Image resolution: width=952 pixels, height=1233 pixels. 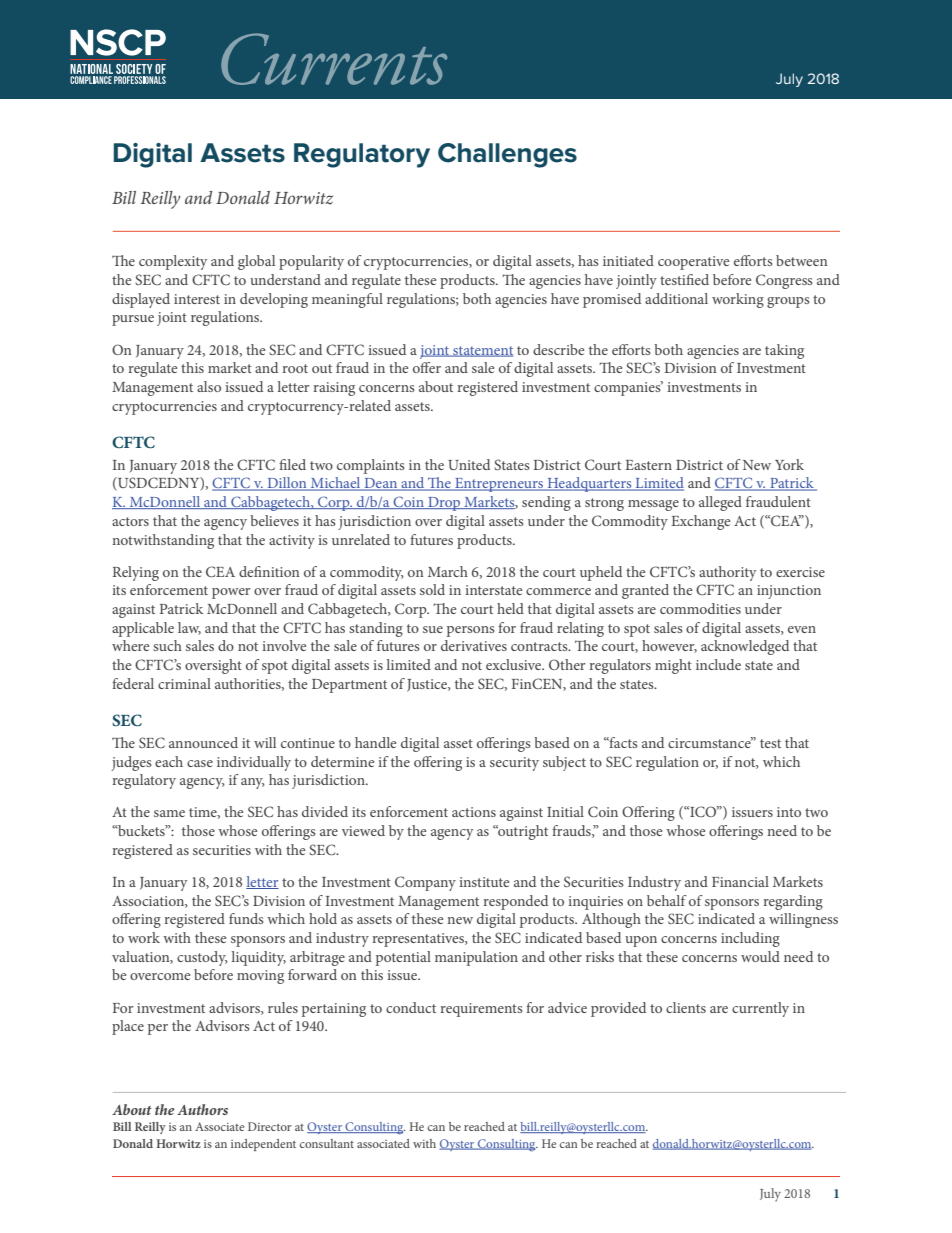 I want to click on Financial, so click(x=740, y=881).
